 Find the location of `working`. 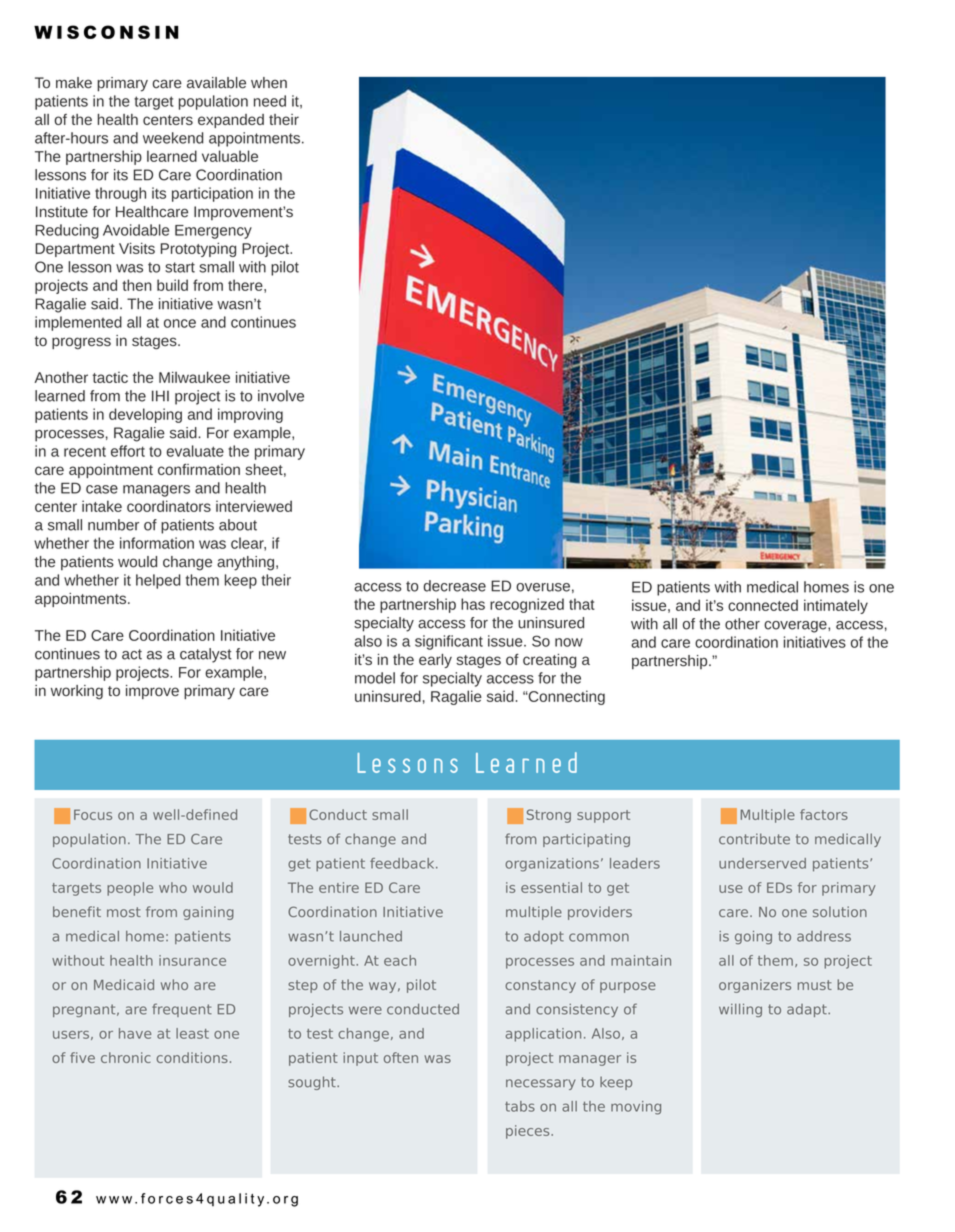

working is located at coordinates (77, 692).
